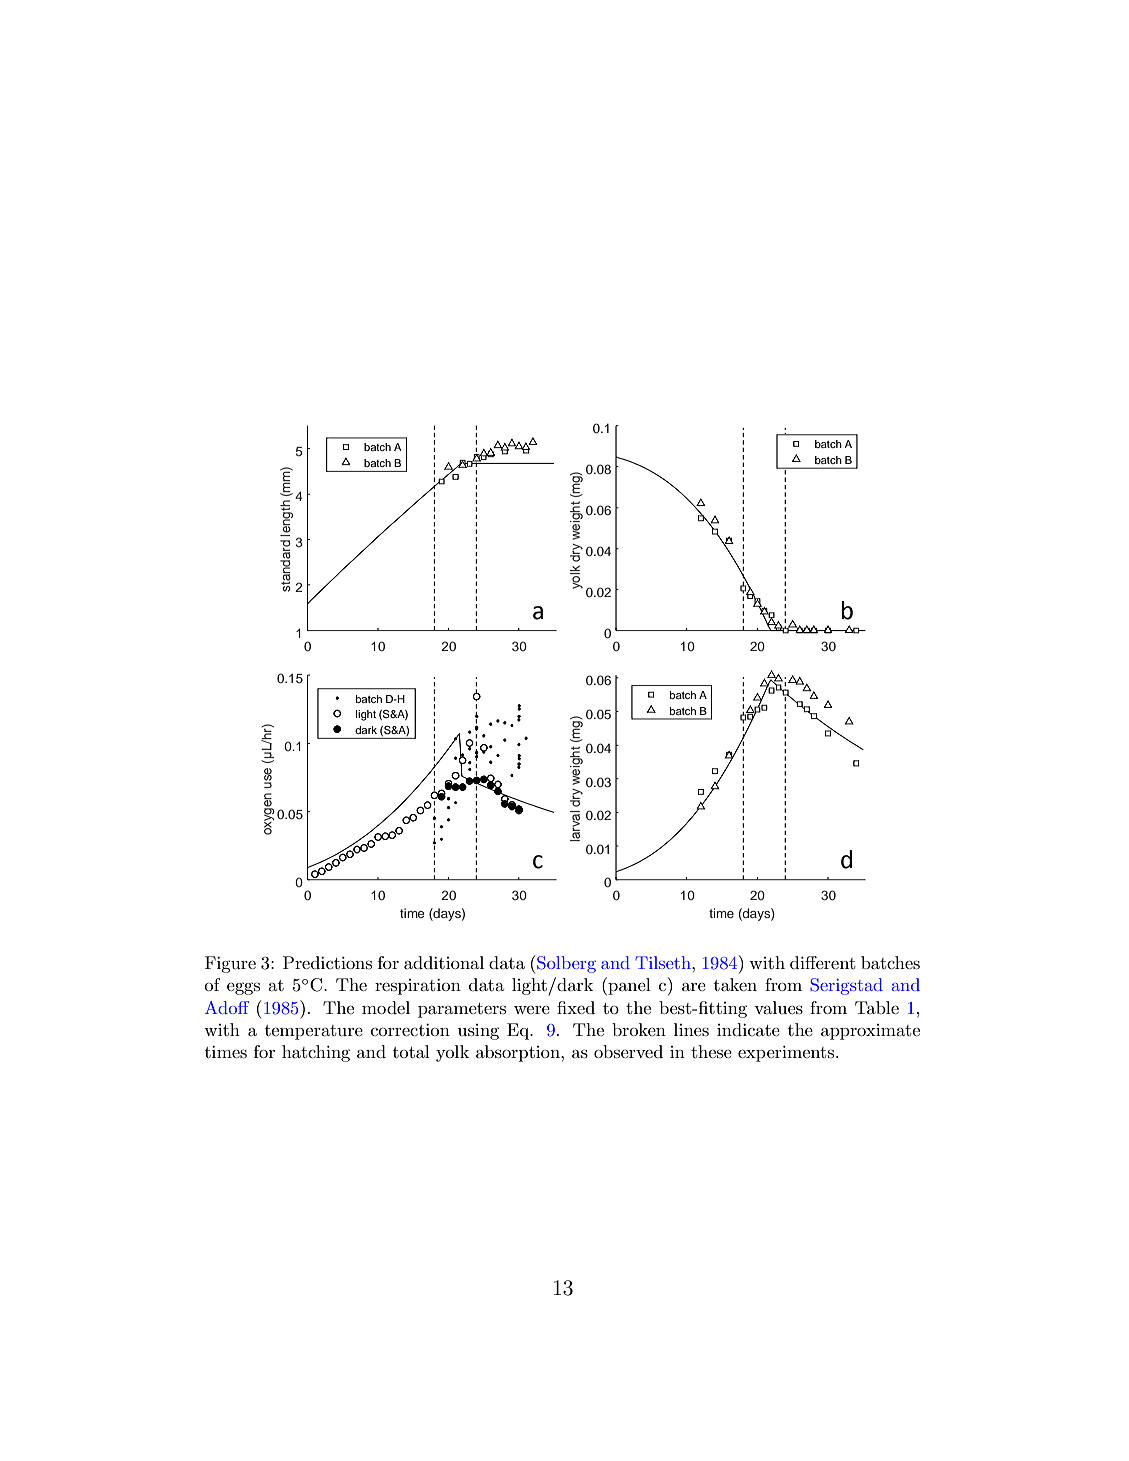 This screenshot has width=1129, height=1461. I want to click on different, so click(823, 962).
